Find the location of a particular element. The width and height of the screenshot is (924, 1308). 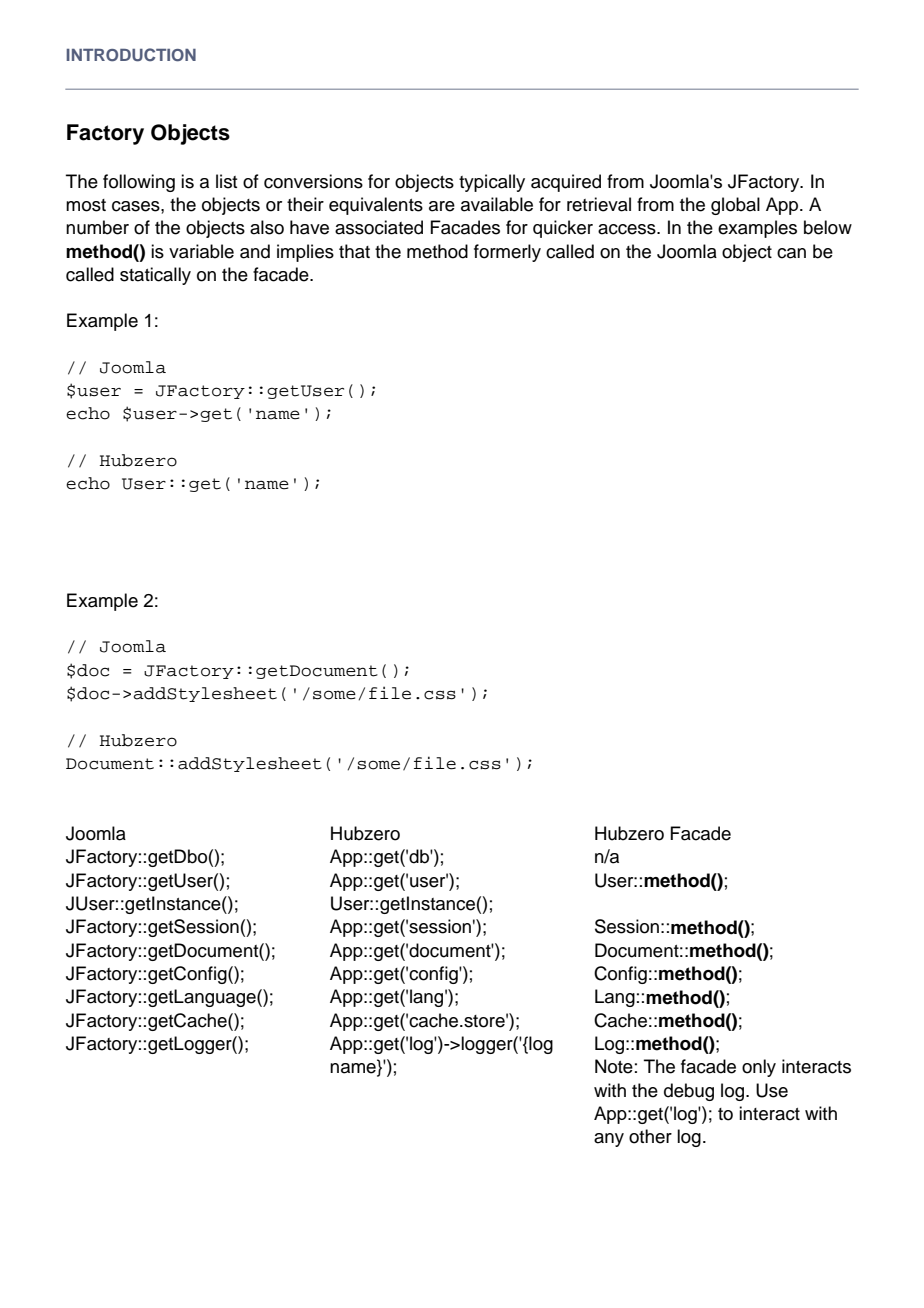

Note is located at coordinates (614, 1066).
